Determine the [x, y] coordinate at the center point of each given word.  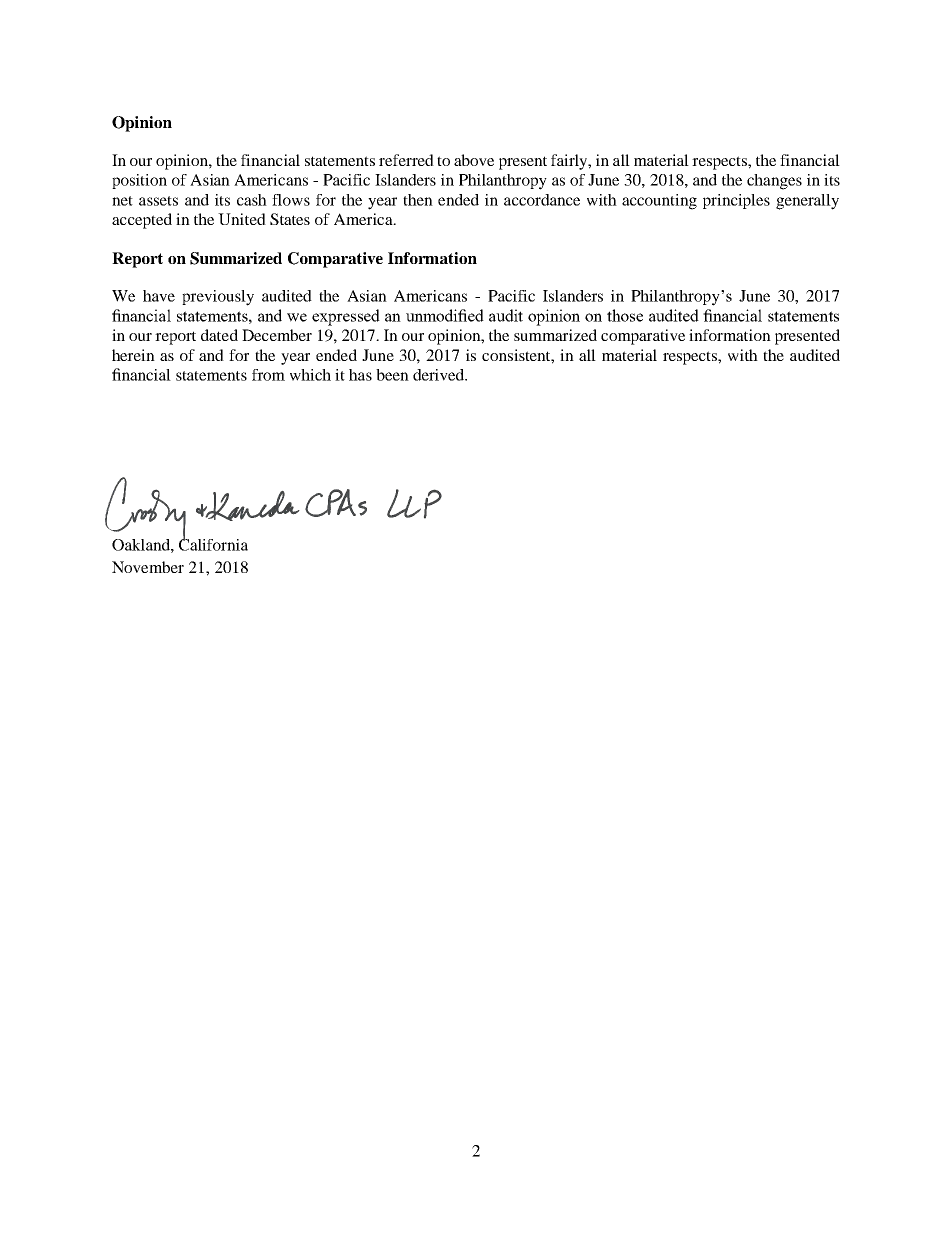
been [392, 375]
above [474, 160]
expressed [346, 317]
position [139, 181]
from [268, 375]
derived [439, 375]
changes [774, 182]
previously [218, 298]
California [213, 543]
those [625, 315]
